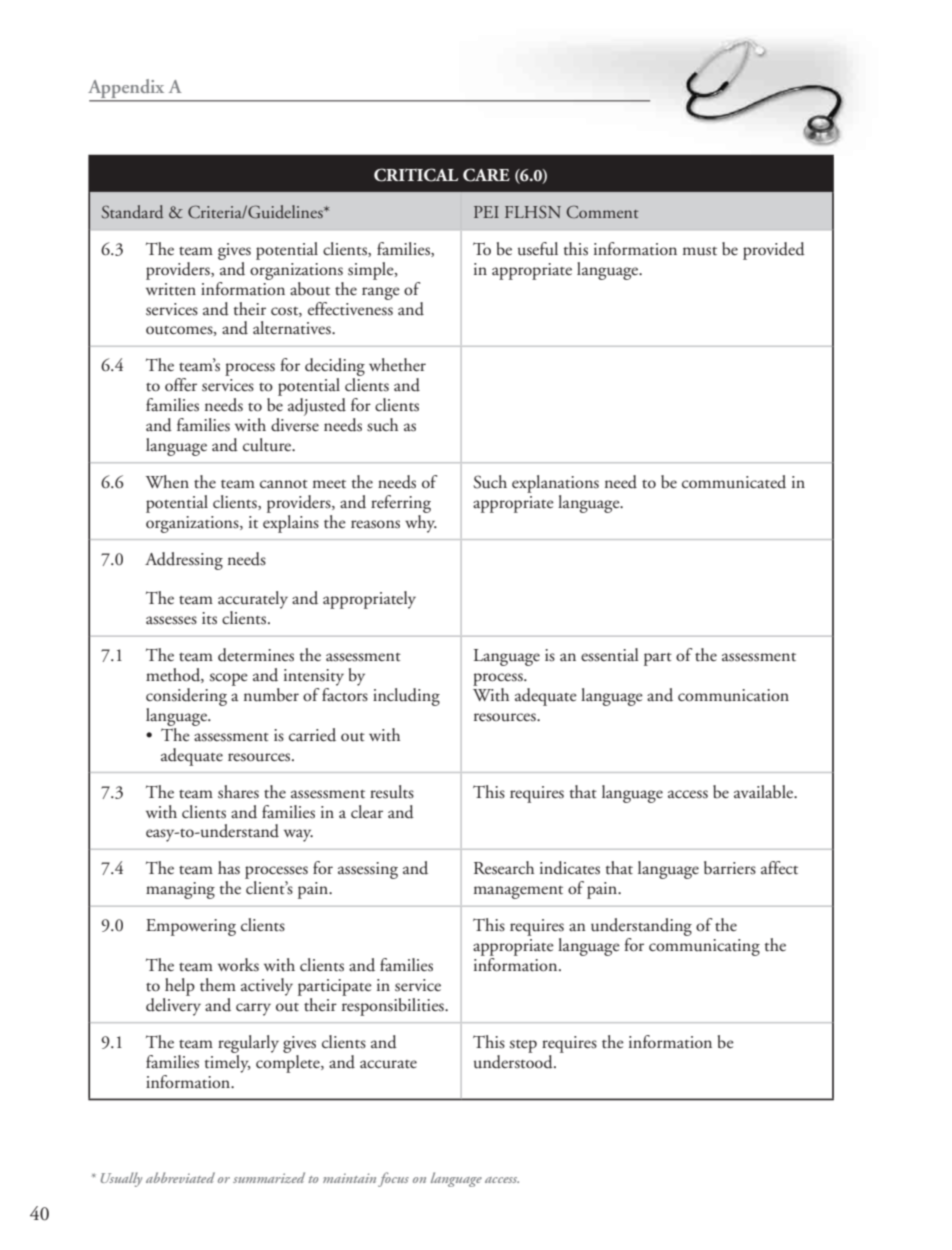  What do you see at coordinates (209, 618) in the screenshot?
I see `its` at bounding box center [209, 618].
